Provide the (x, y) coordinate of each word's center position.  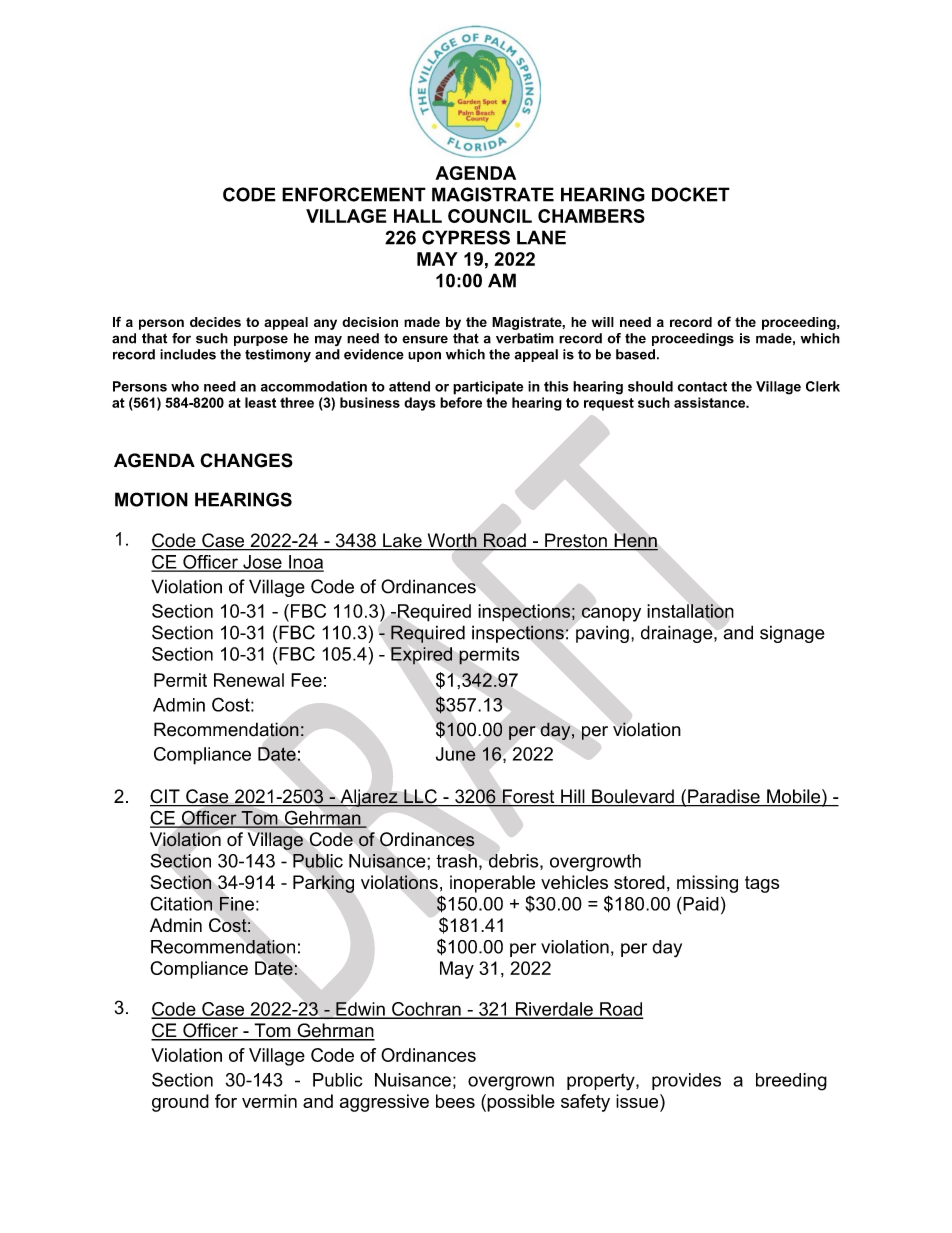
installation (690, 611)
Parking (323, 884)
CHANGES (246, 460)
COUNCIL (490, 216)
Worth (452, 541)
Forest (529, 797)
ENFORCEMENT (354, 194)
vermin (269, 1101)
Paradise (724, 797)
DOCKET (691, 194)
